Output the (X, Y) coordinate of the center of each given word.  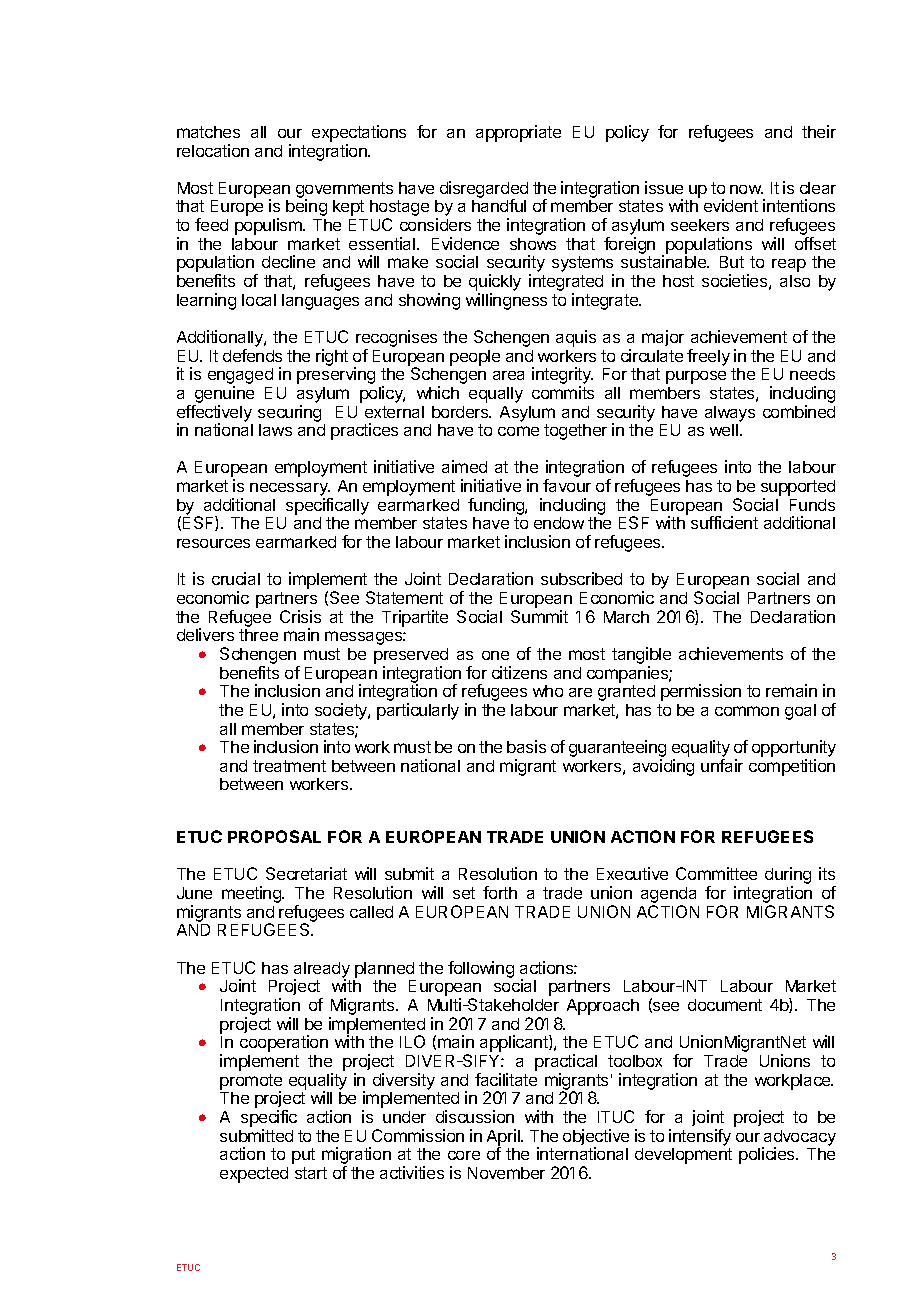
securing (289, 413)
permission (701, 692)
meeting (253, 894)
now (746, 189)
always (730, 414)
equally (496, 395)
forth (500, 892)
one (495, 655)
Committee (716, 873)
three (258, 635)
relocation (213, 150)
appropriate (518, 133)
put (303, 1156)
